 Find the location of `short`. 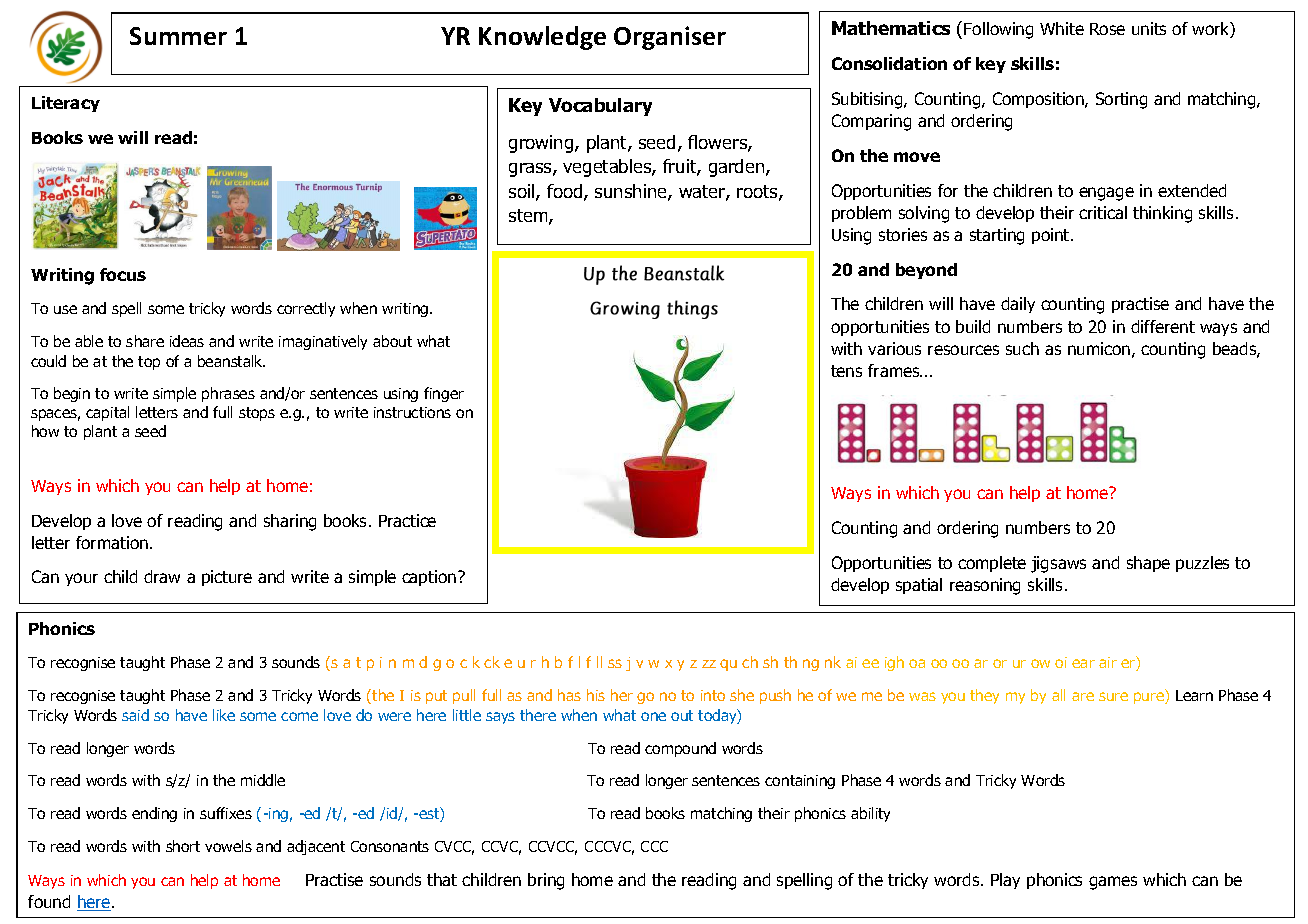

short is located at coordinates (183, 846).
